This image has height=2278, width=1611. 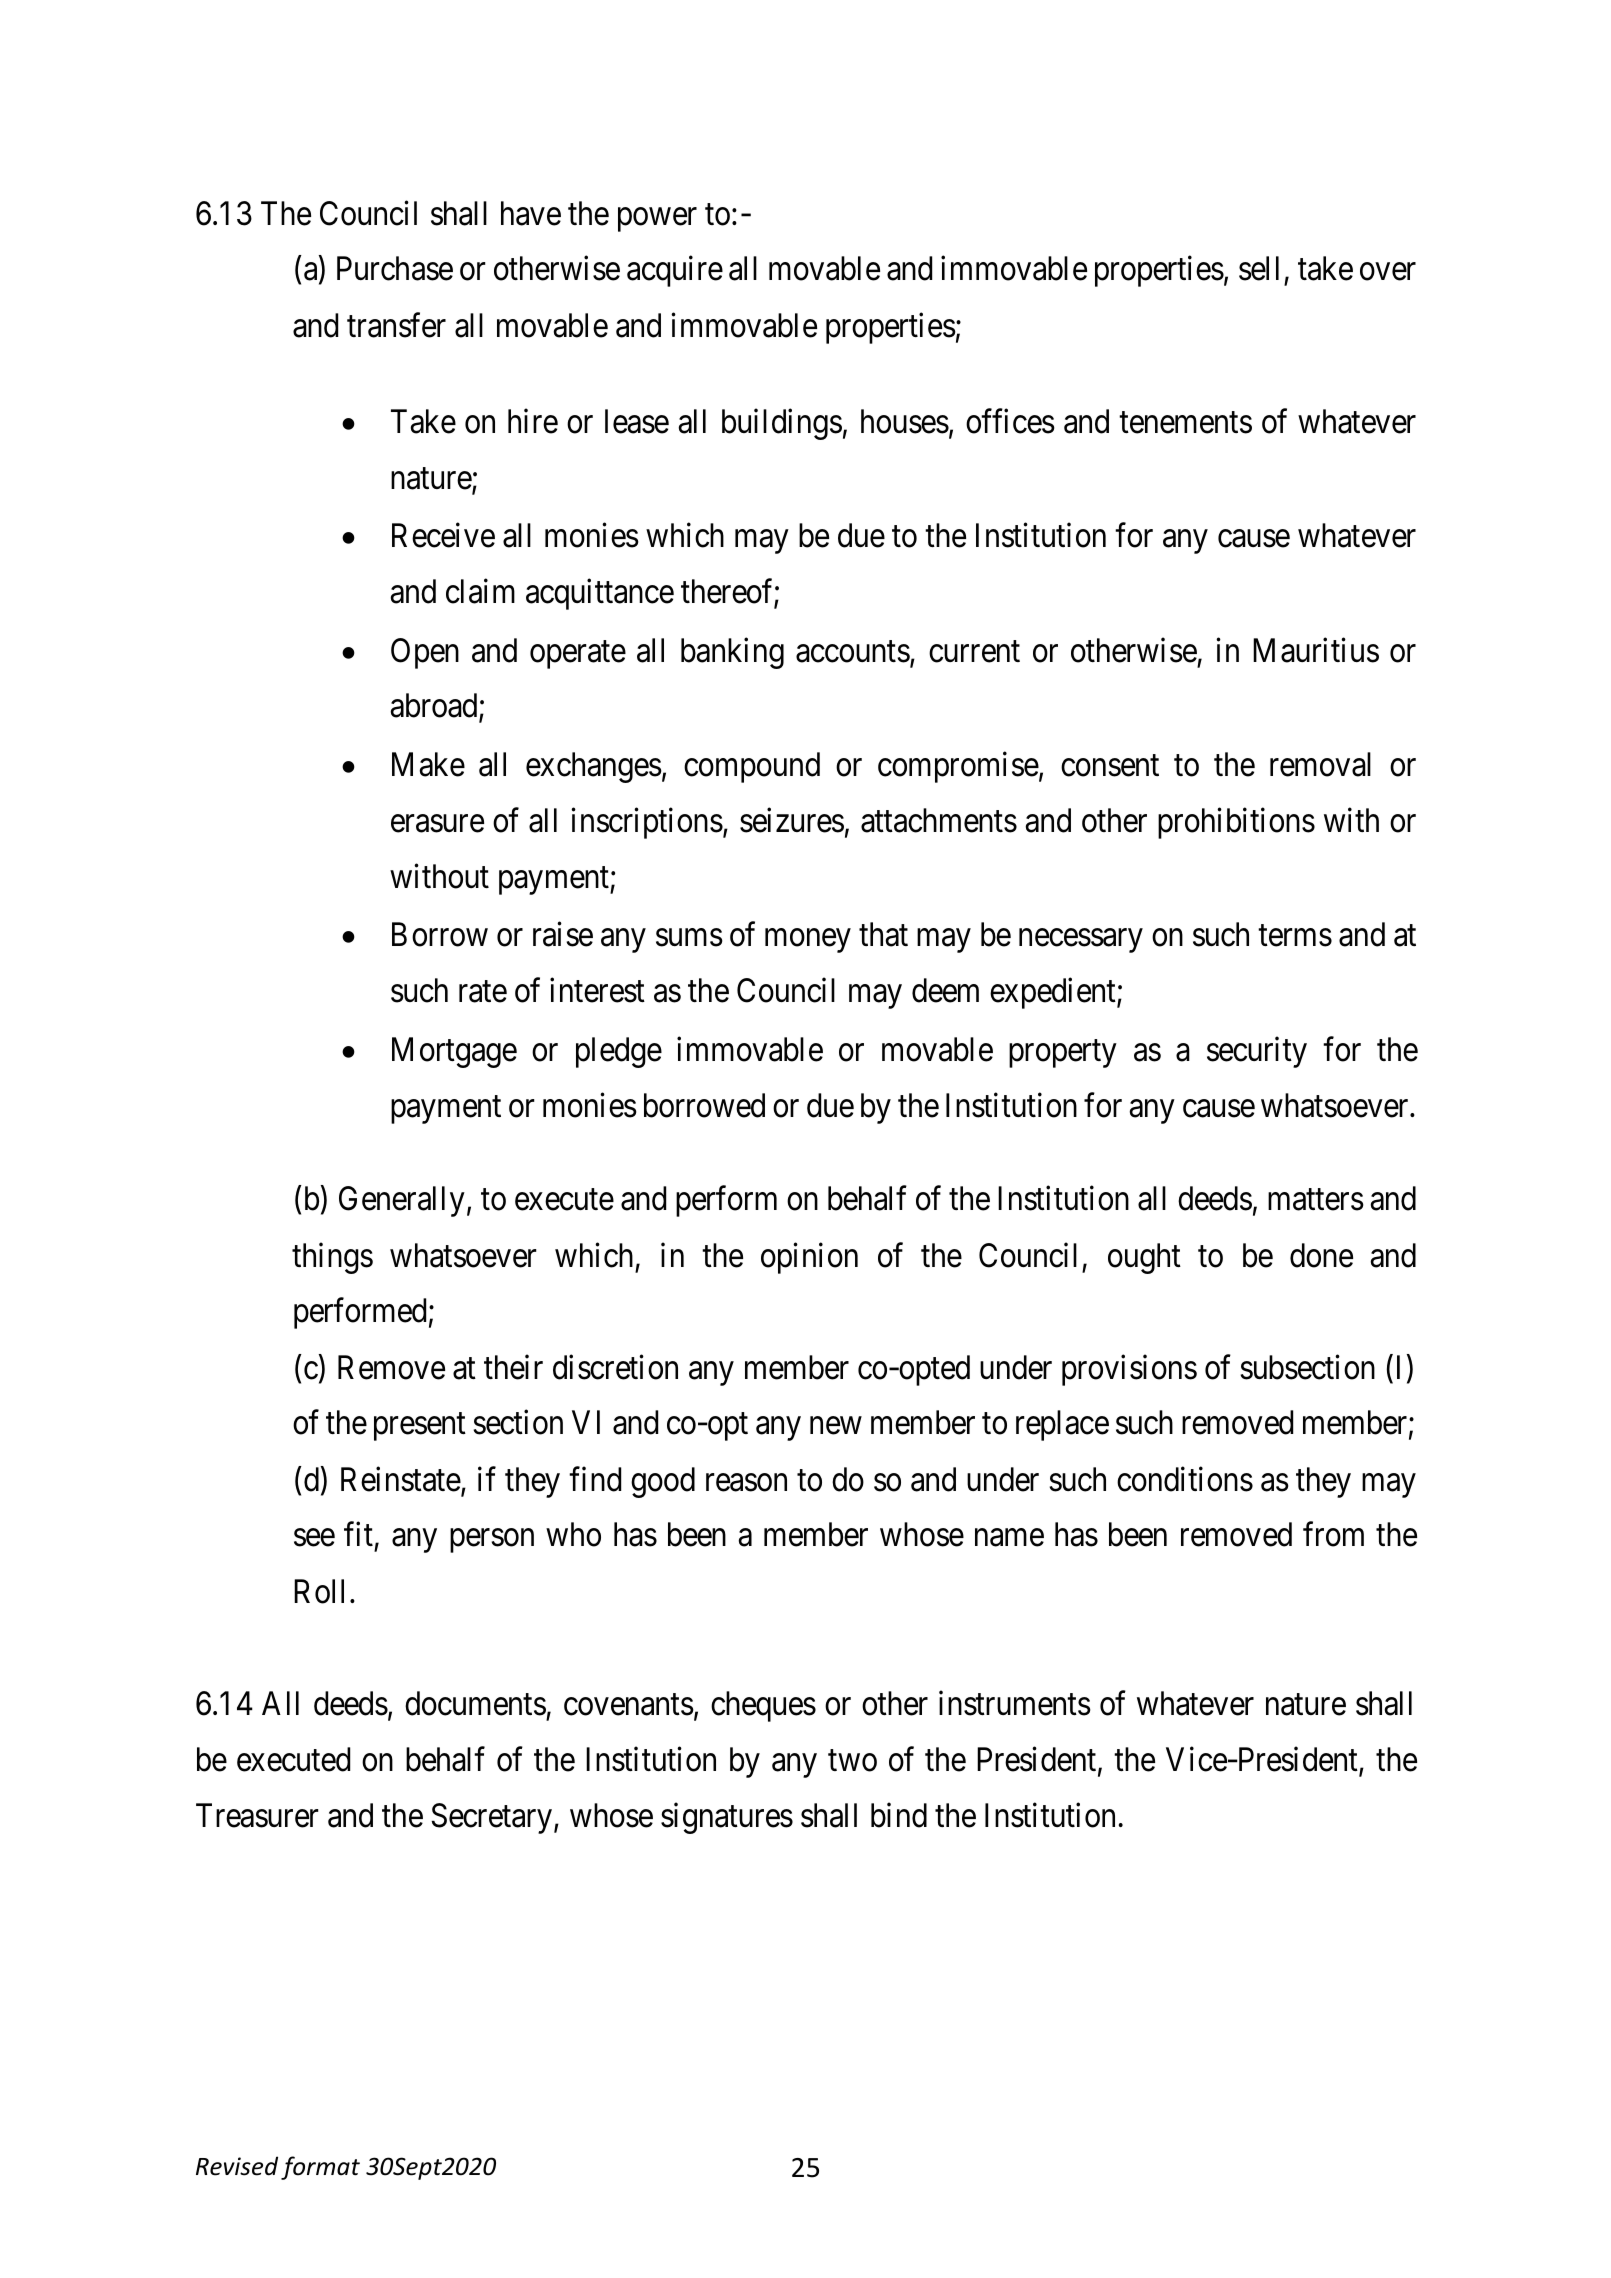 What do you see at coordinates (395, 268) in the image?
I see `Purchase` at bounding box center [395, 268].
